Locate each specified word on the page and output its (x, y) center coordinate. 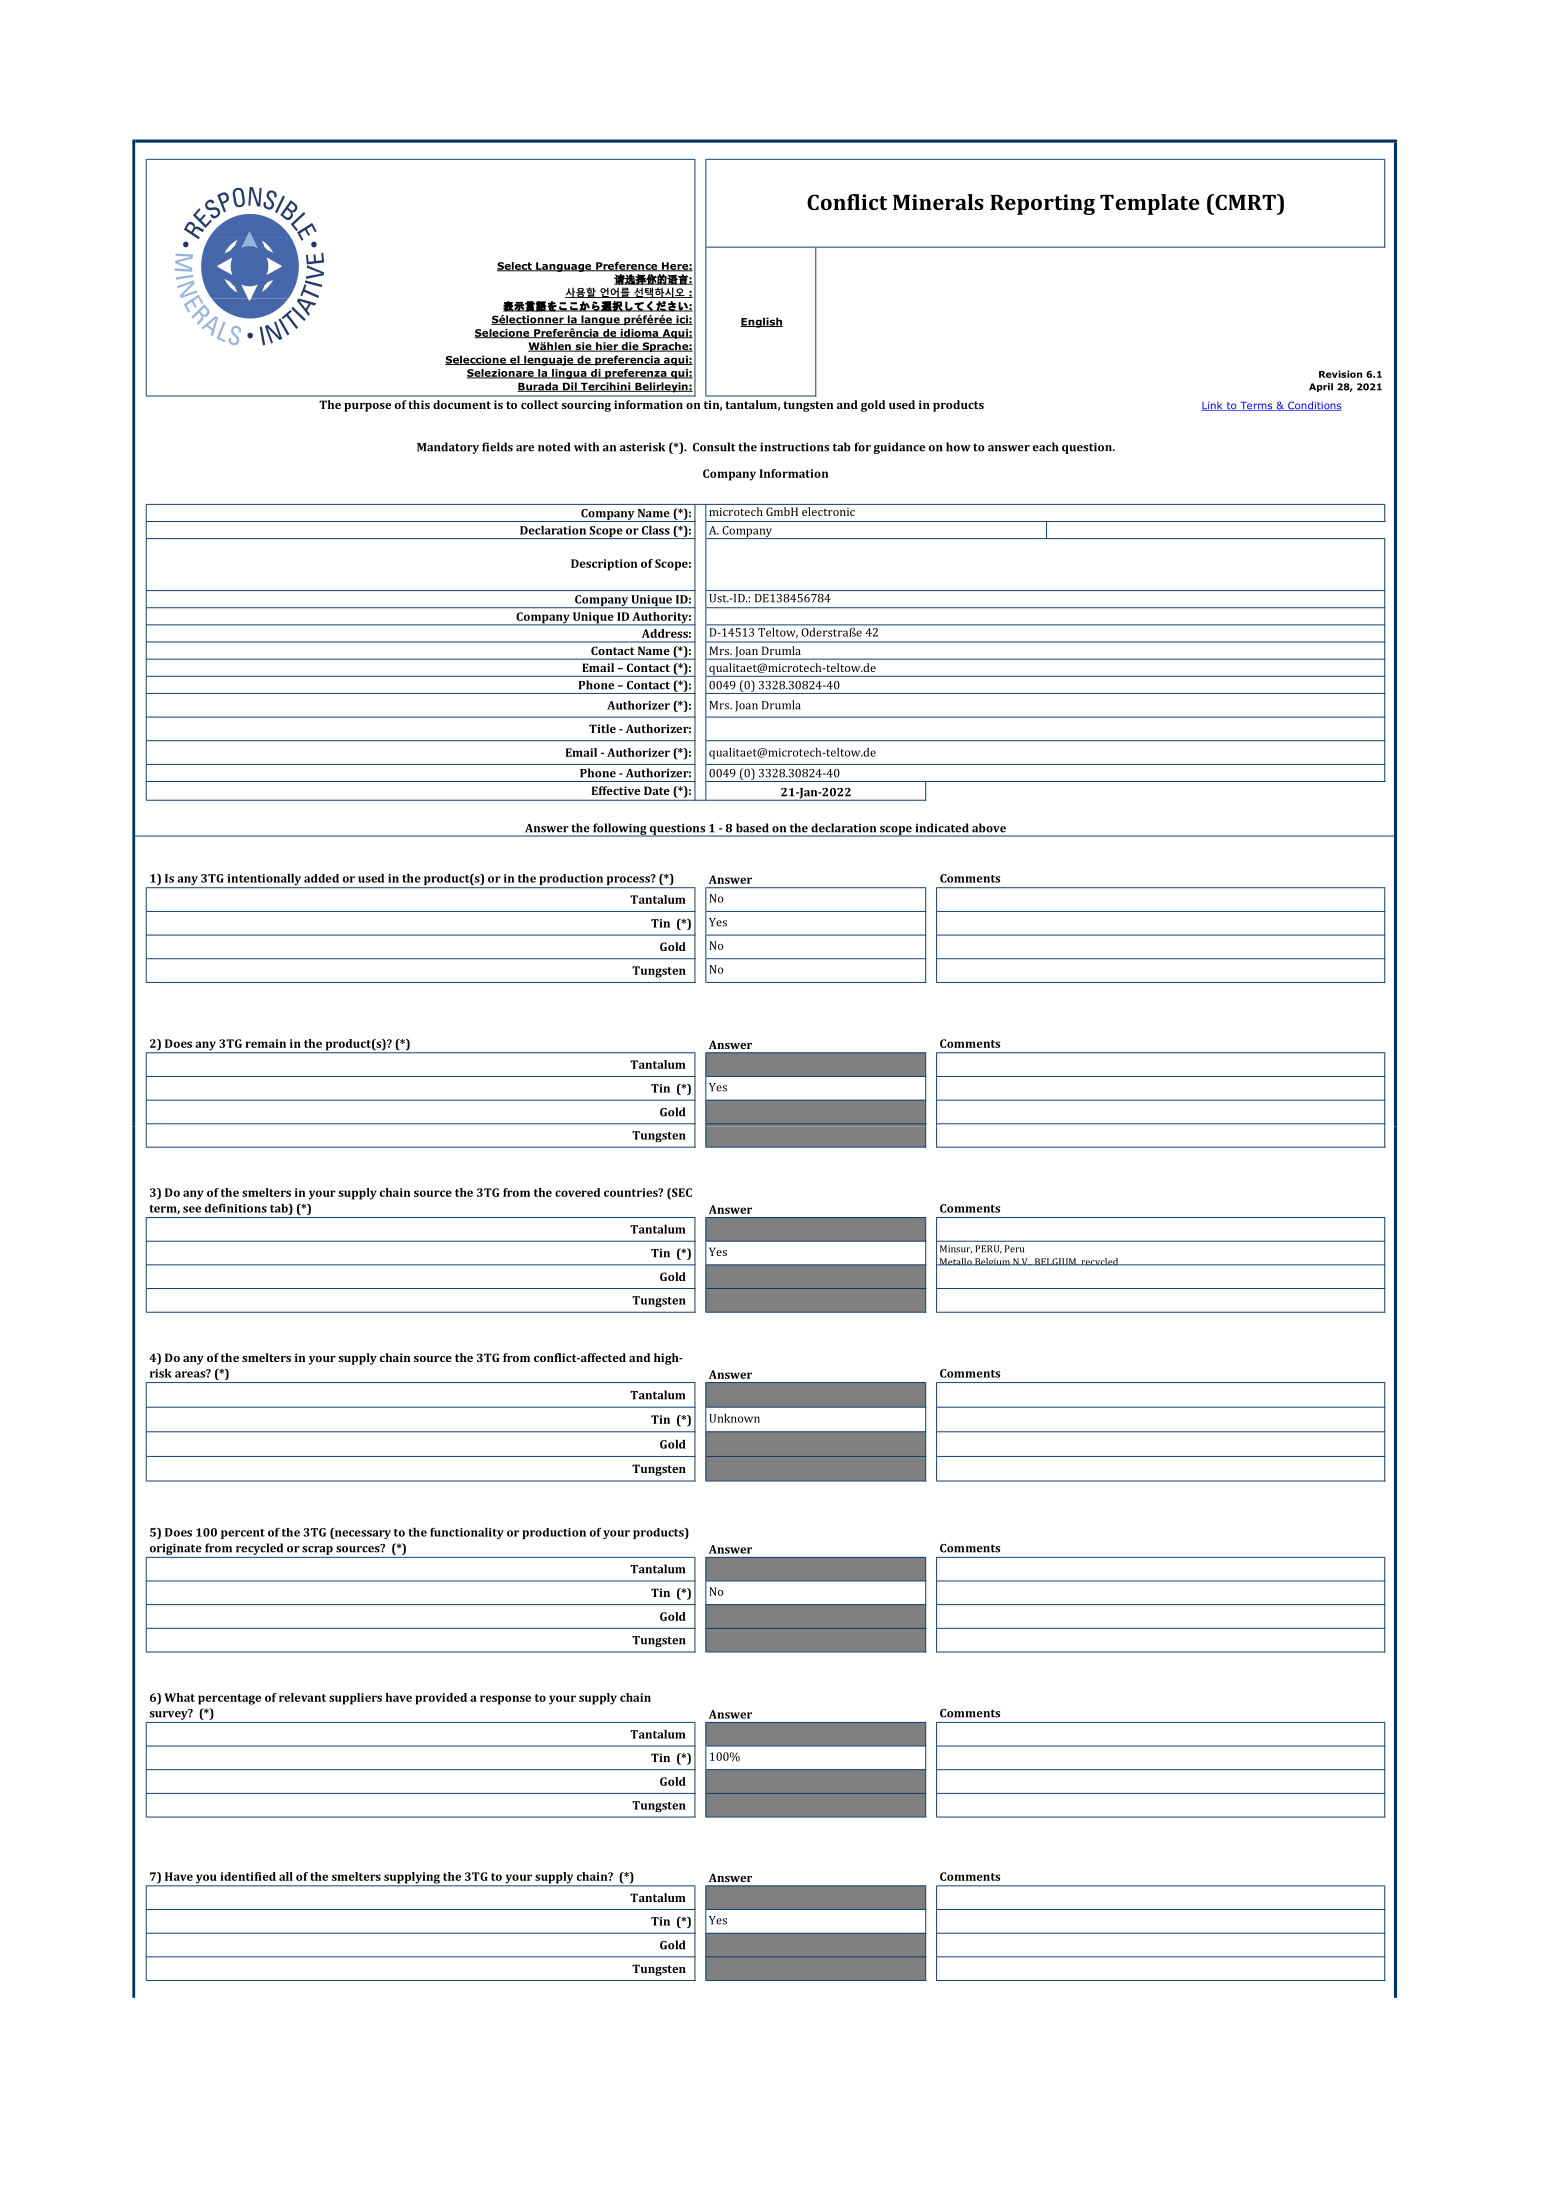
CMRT (1245, 202)
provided (441, 1699)
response (505, 1700)
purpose (367, 407)
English (761, 322)
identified (248, 1876)
